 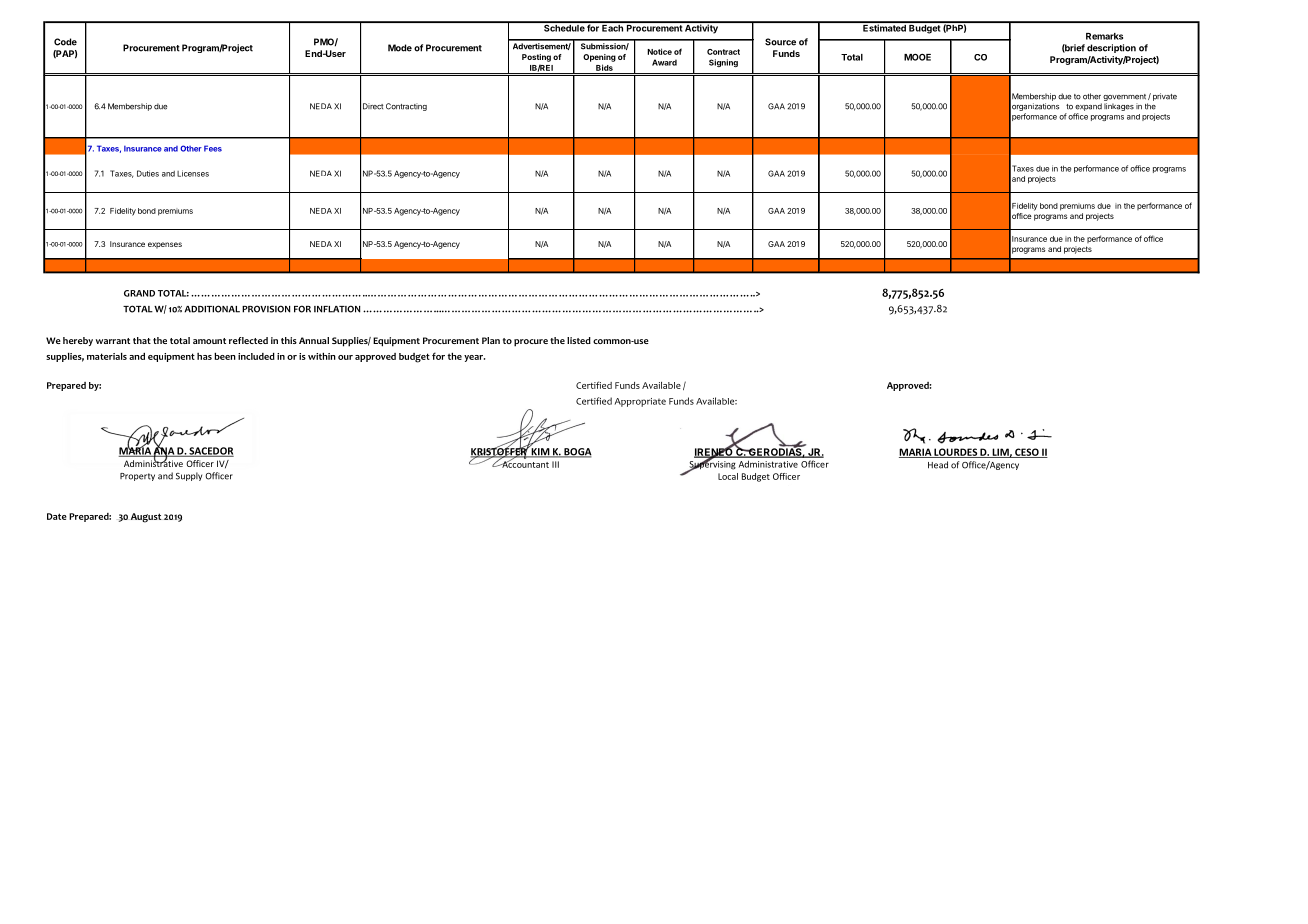 What do you see at coordinates (728, 476) in the image?
I see `Local` at bounding box center [728, 476].
